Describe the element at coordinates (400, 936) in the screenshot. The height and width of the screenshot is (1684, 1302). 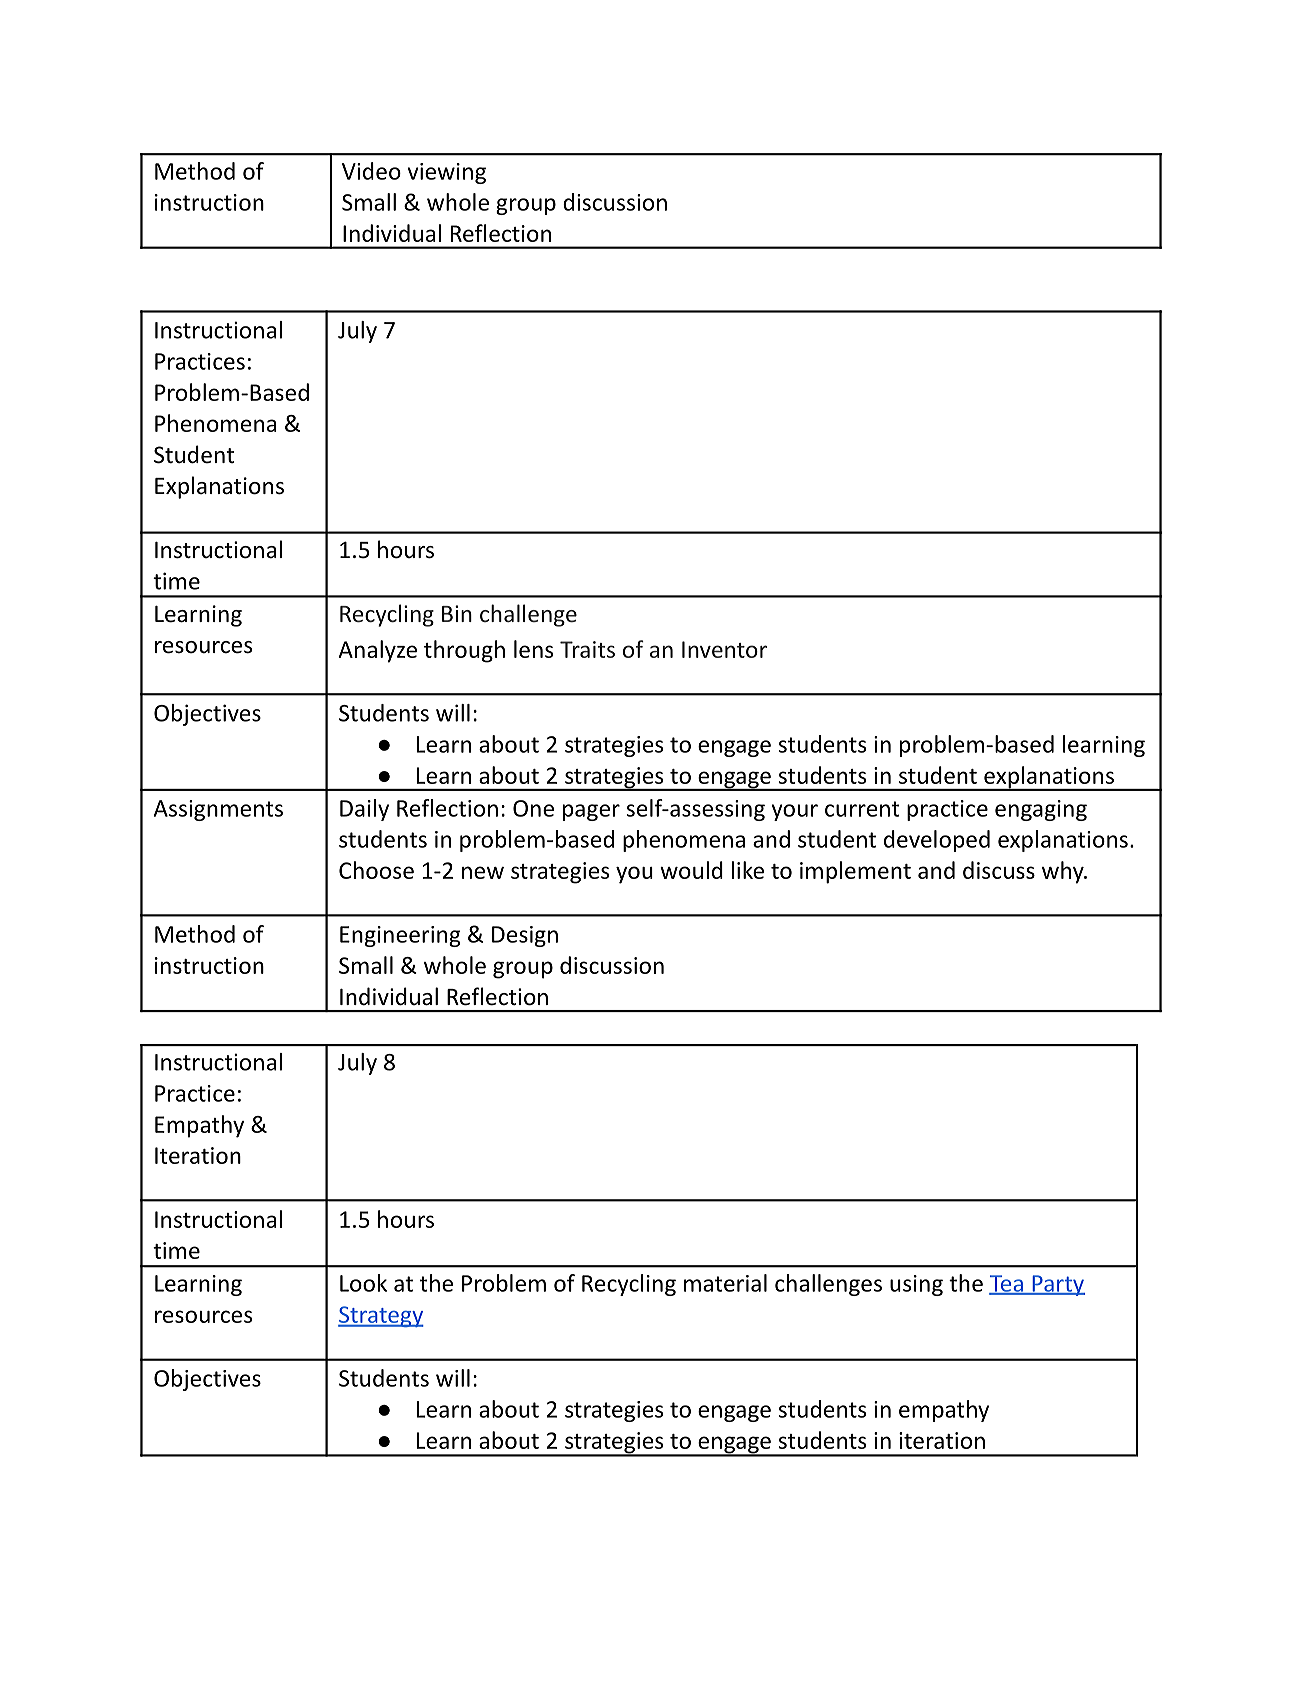
I see `Engineering` at that location.
